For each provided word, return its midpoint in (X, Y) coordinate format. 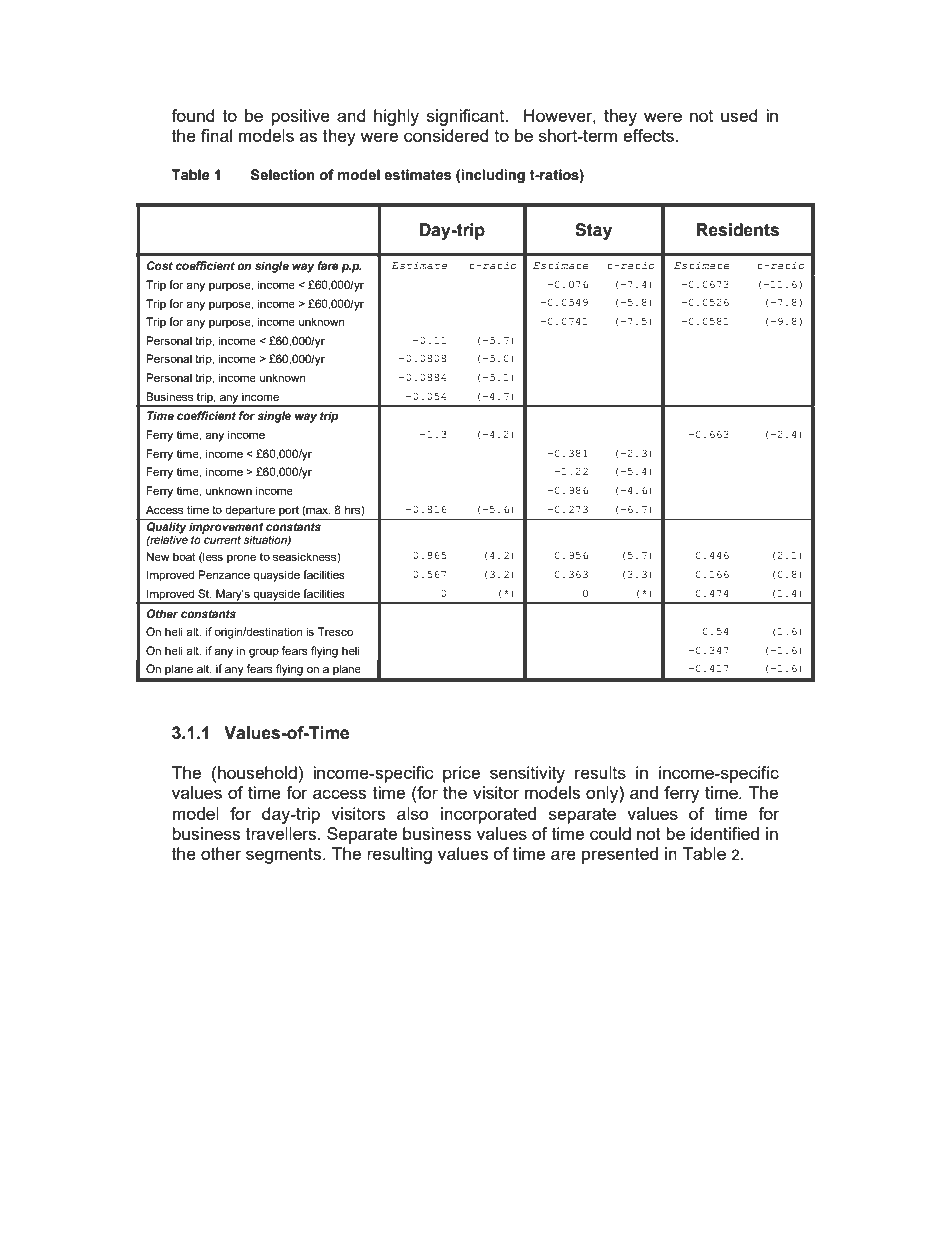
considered (446, 135)
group (264, 653)
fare (328, 265)
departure (250, 511)
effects (650, 135)
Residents (738, 230)
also (413, 813)
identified (725, 833)
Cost (160, 265)
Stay (593, 231)
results (600, 772)
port (289, 511)
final (216, 135)
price (461, 774)
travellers (282, 833)
